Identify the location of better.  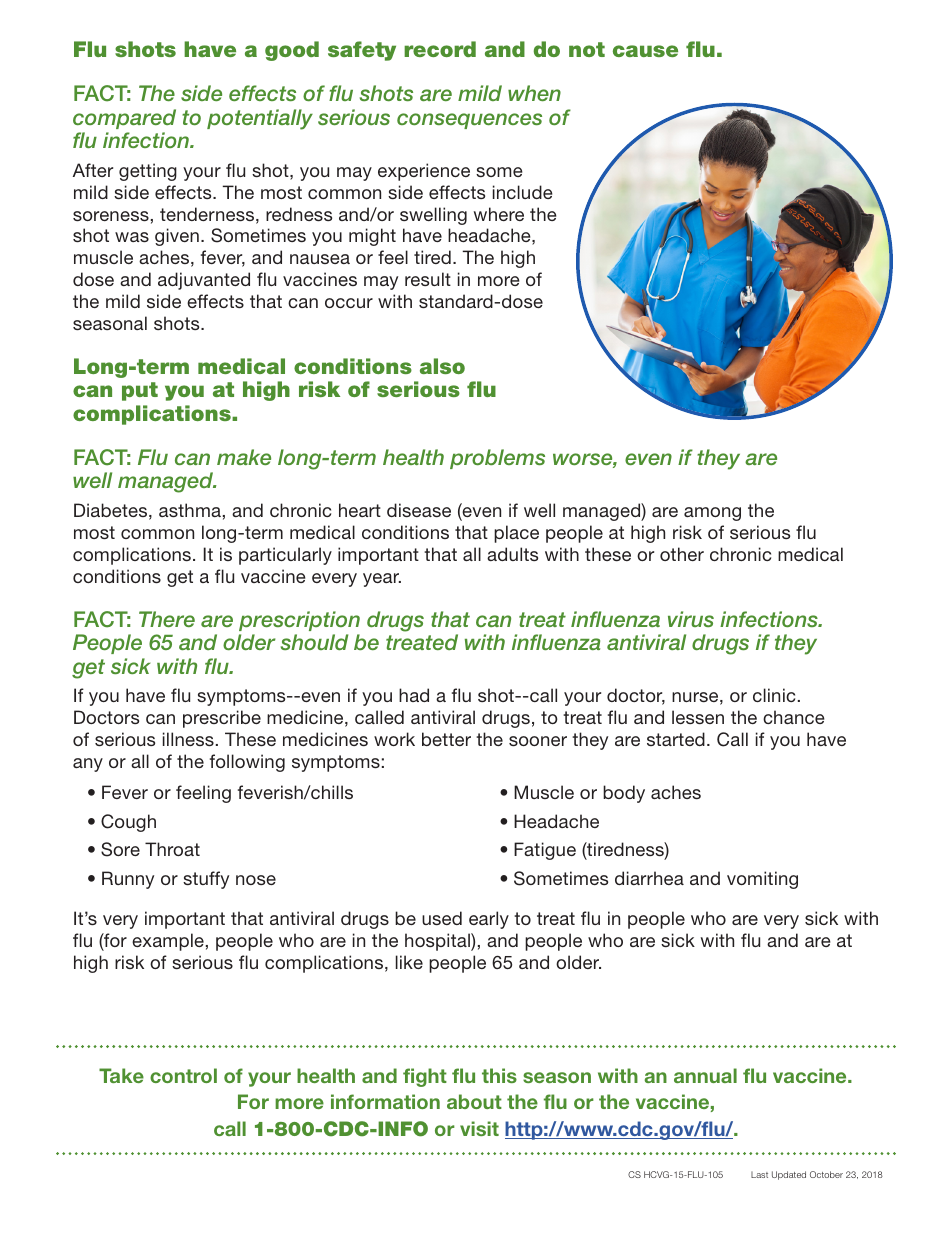
(446, 739).
